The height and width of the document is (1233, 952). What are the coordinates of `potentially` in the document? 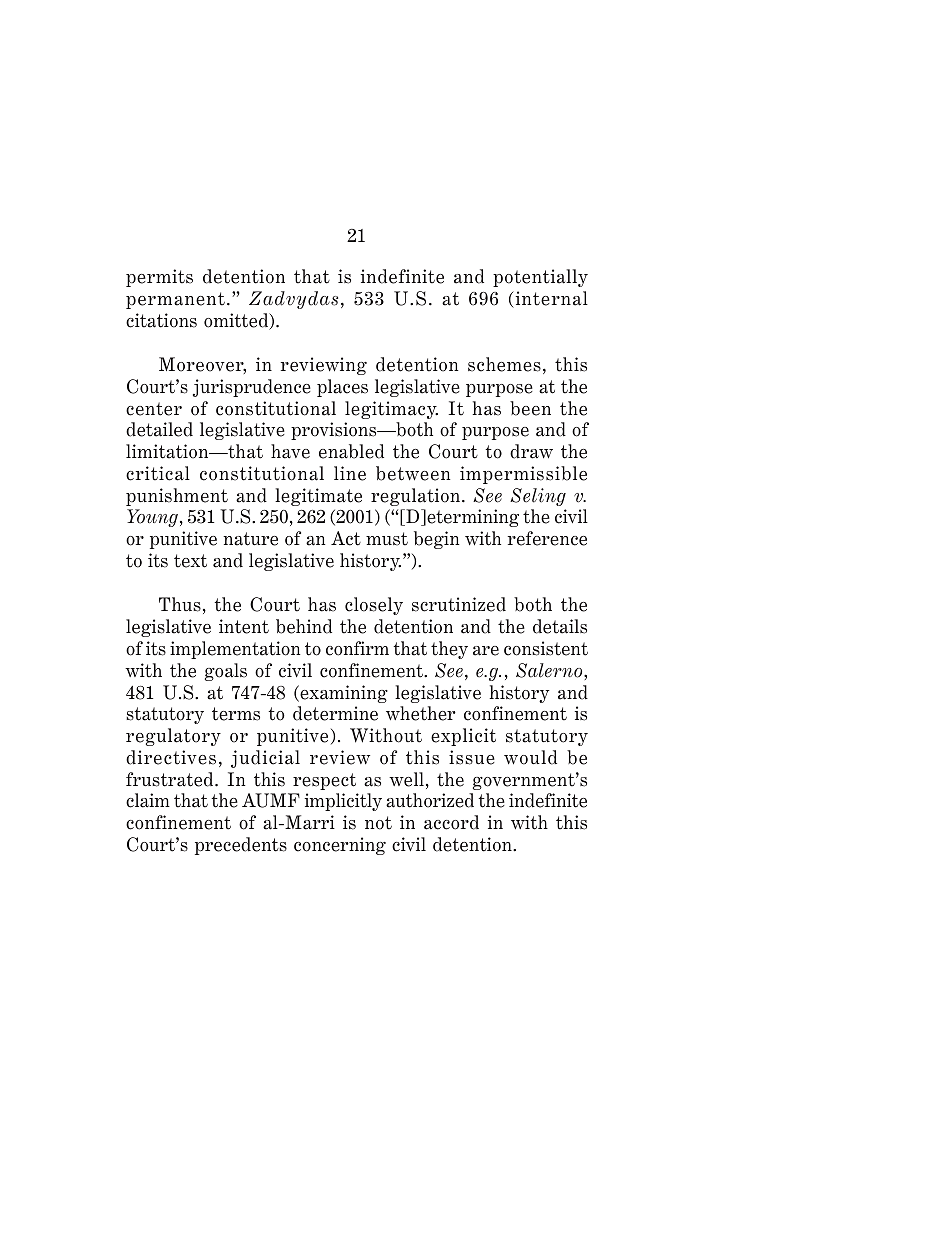 It's located at (540, 278).
